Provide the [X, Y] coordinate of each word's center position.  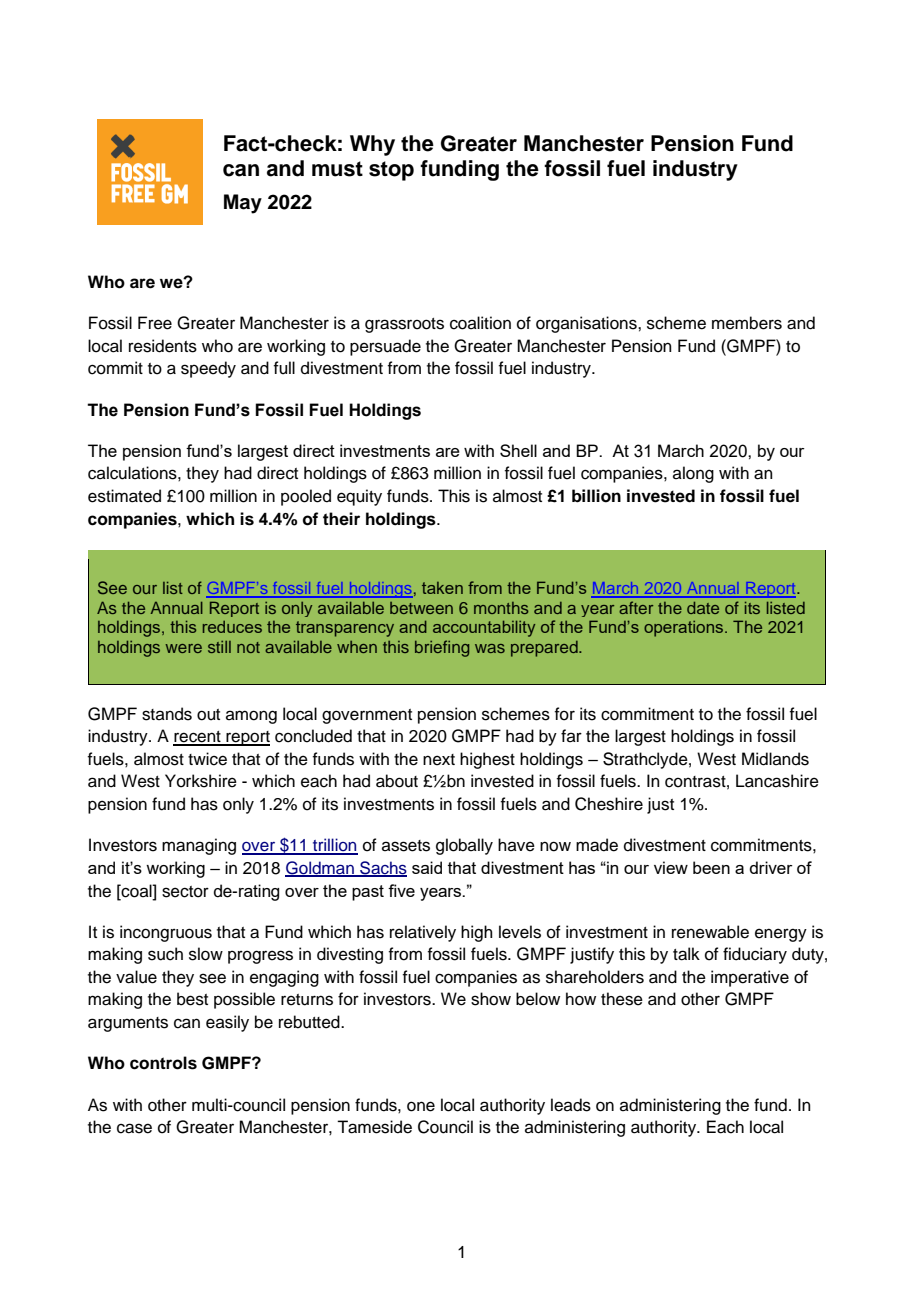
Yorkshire [201, 781]
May [243, 204]
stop [391, 171]
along [693, 474]
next [439, 760]
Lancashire [777, 781]
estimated [124, 496]
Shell [518, 450]
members [747, 323]
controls [163, 1063]
